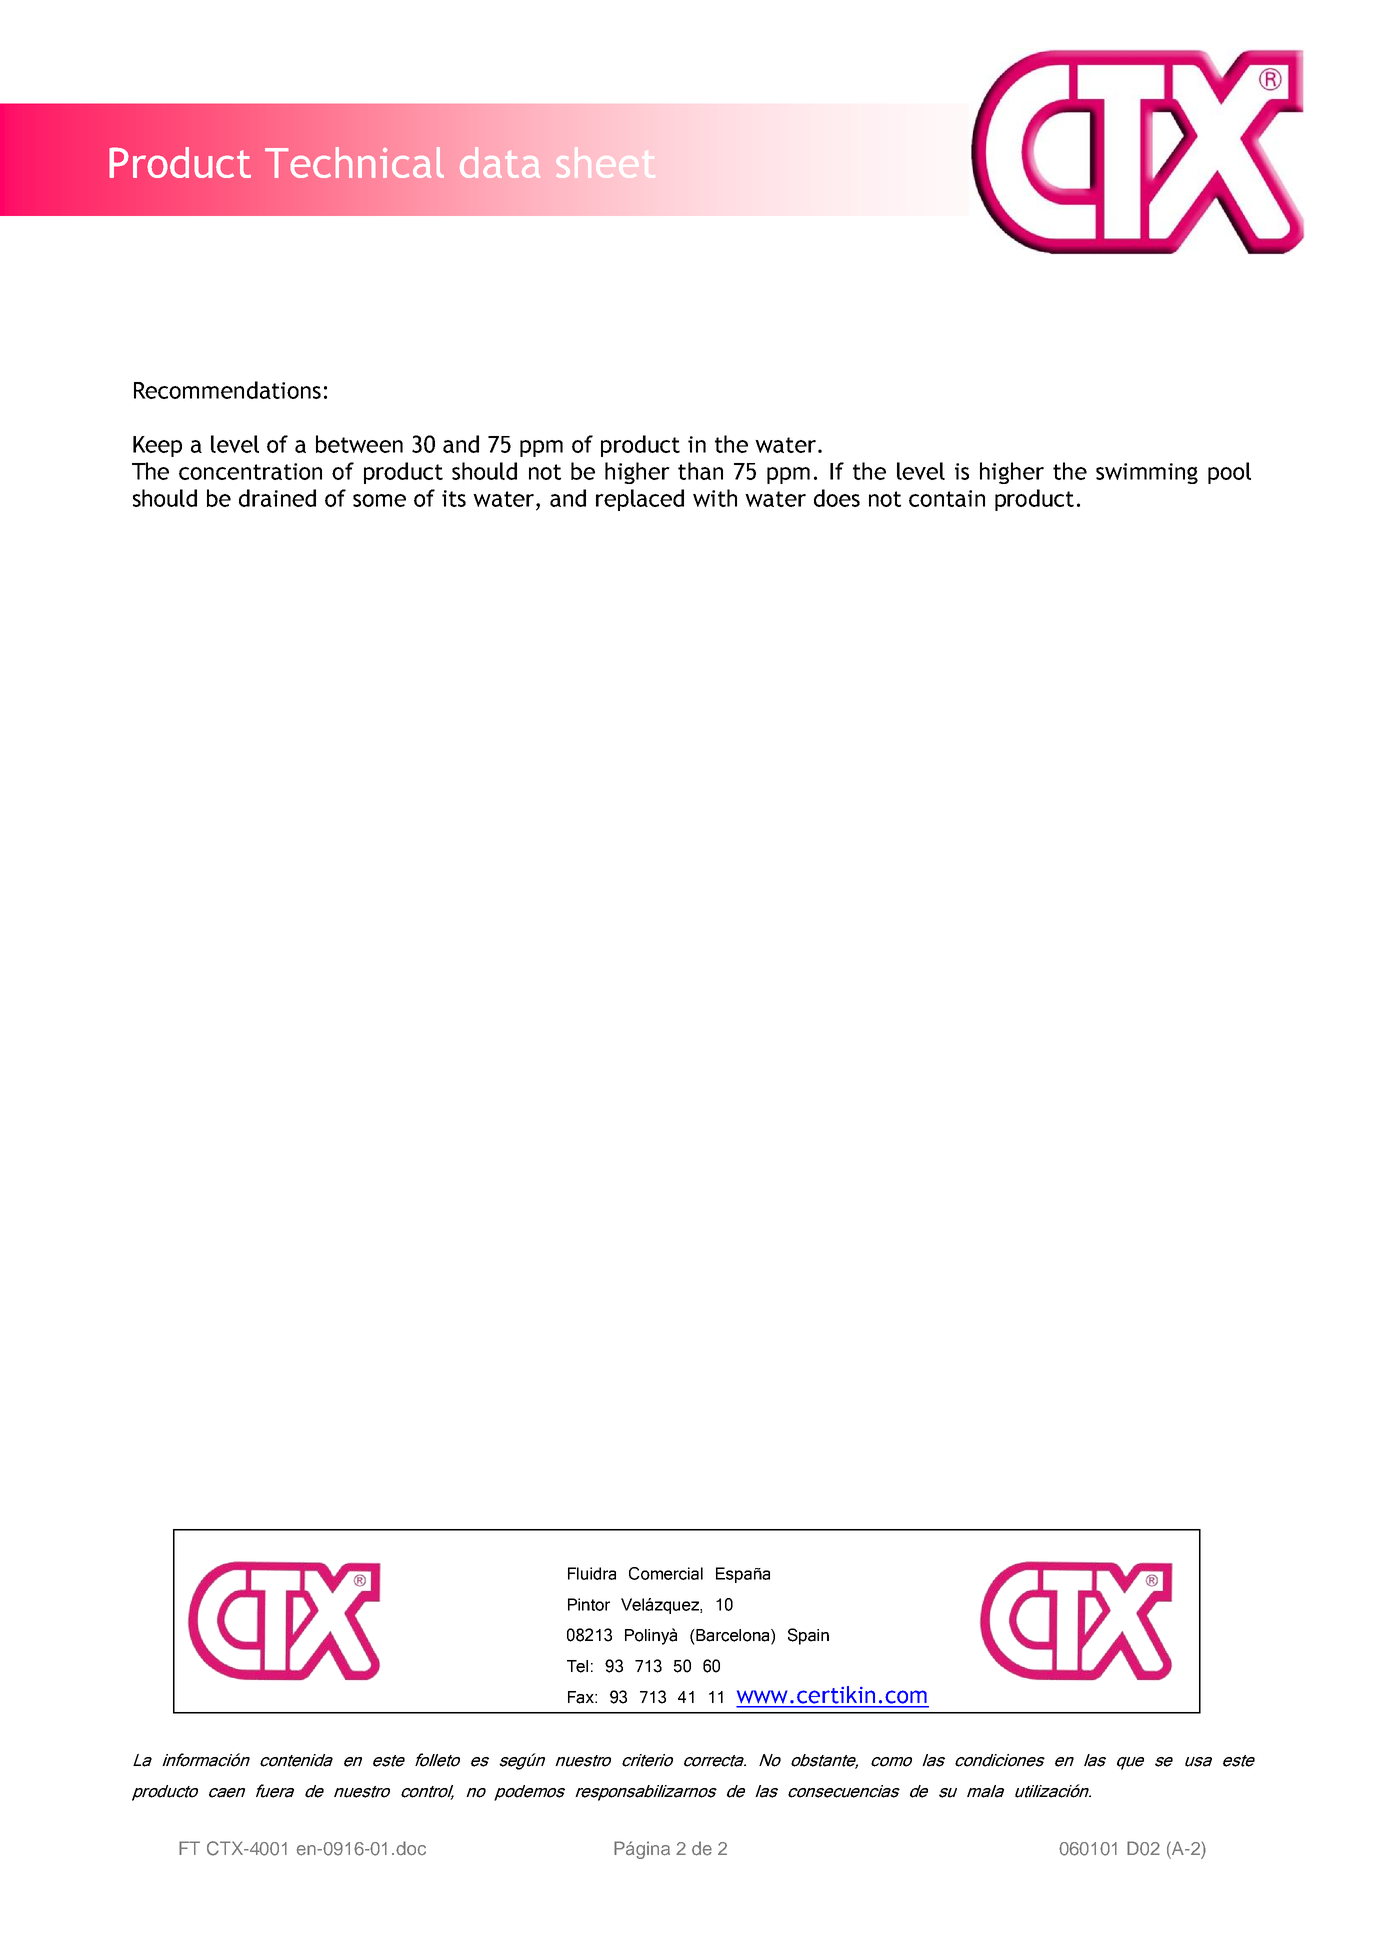 The width and height of the screenshot is (1385, 1958). What do you see at coordinates (715, 498) in the screenshot?
I see `with` at bounding box center [715, 498].
